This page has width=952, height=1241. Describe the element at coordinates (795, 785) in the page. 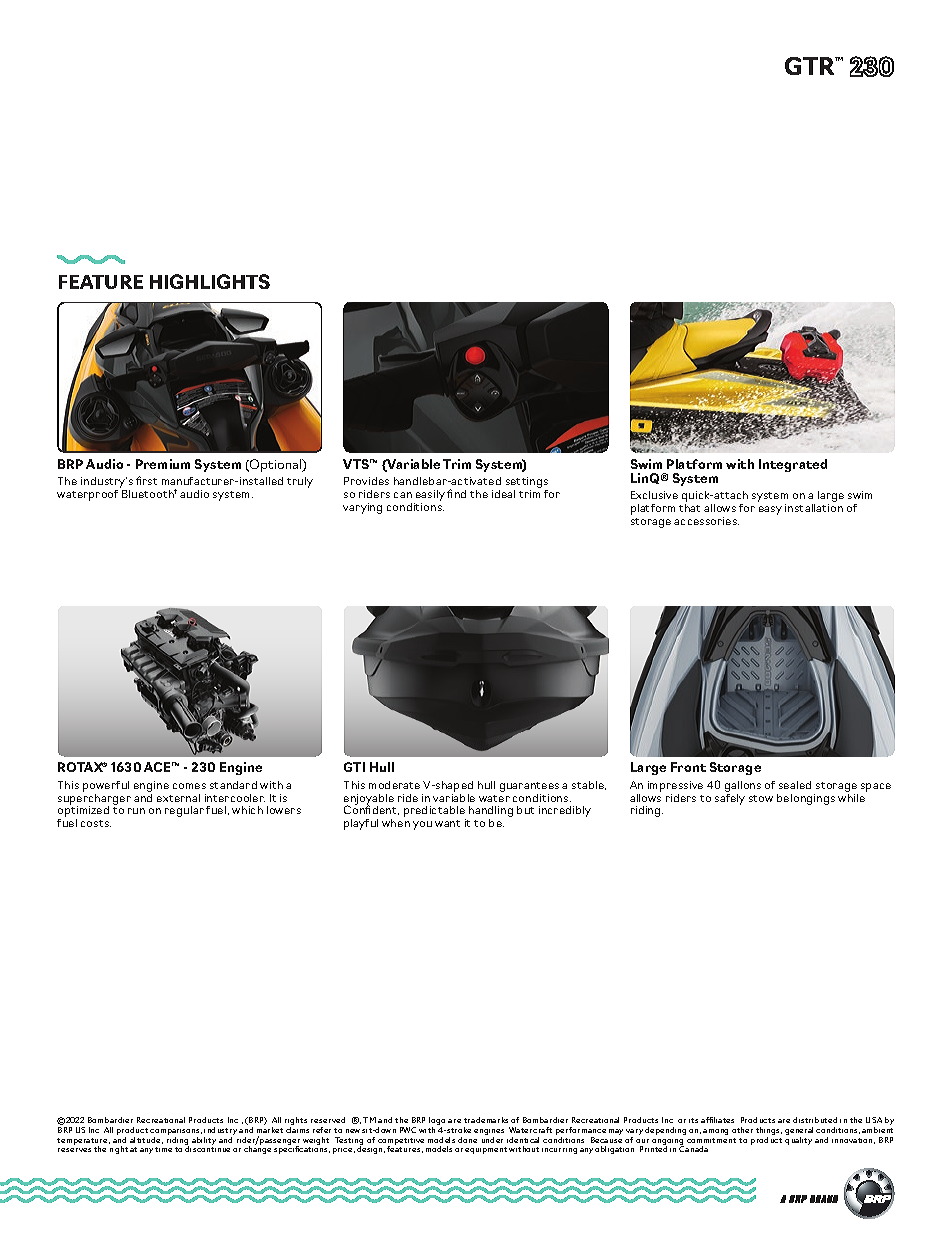

I see `sealed` at that location.
